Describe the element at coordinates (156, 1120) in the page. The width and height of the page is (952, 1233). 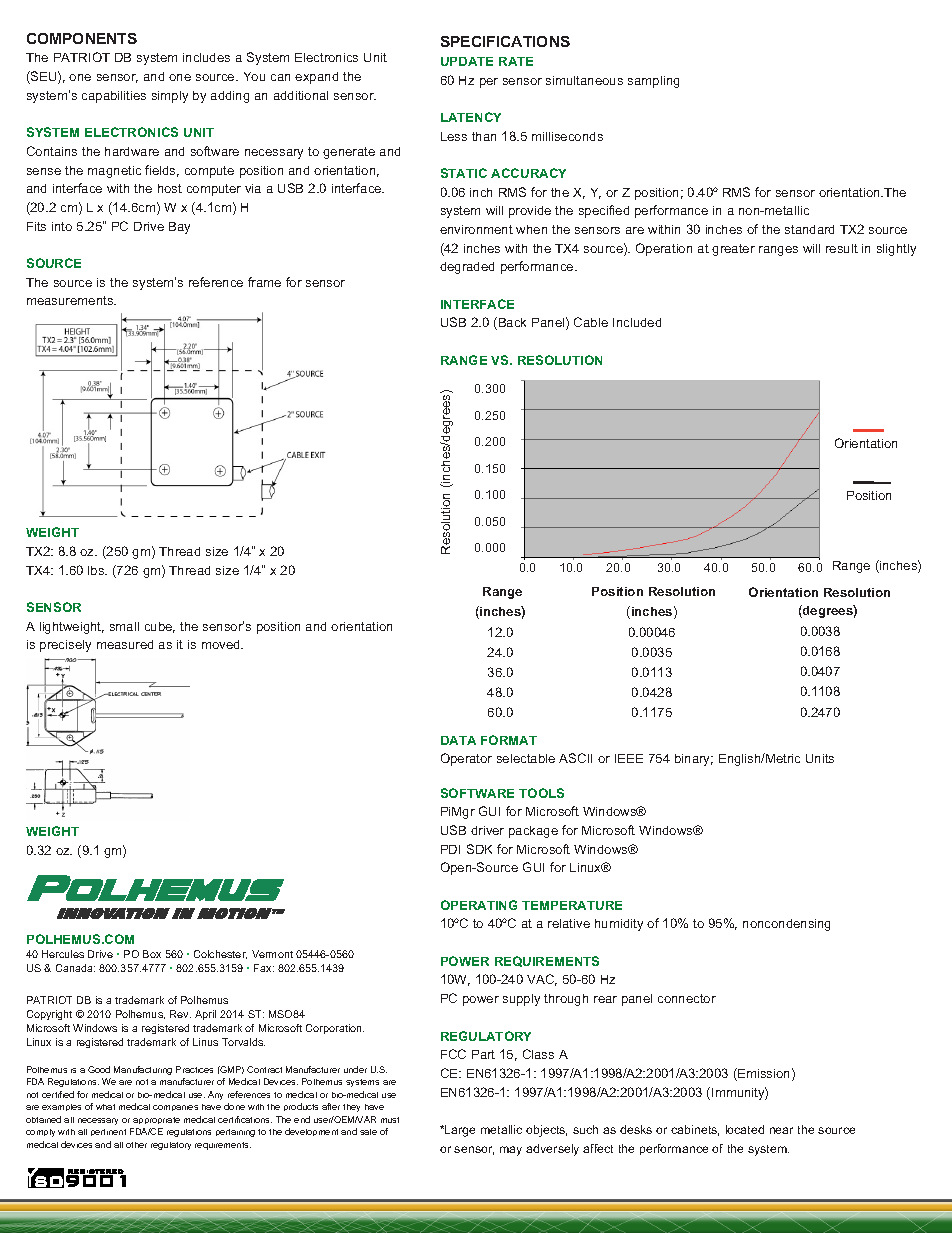
I see `appropriate` at that location.
